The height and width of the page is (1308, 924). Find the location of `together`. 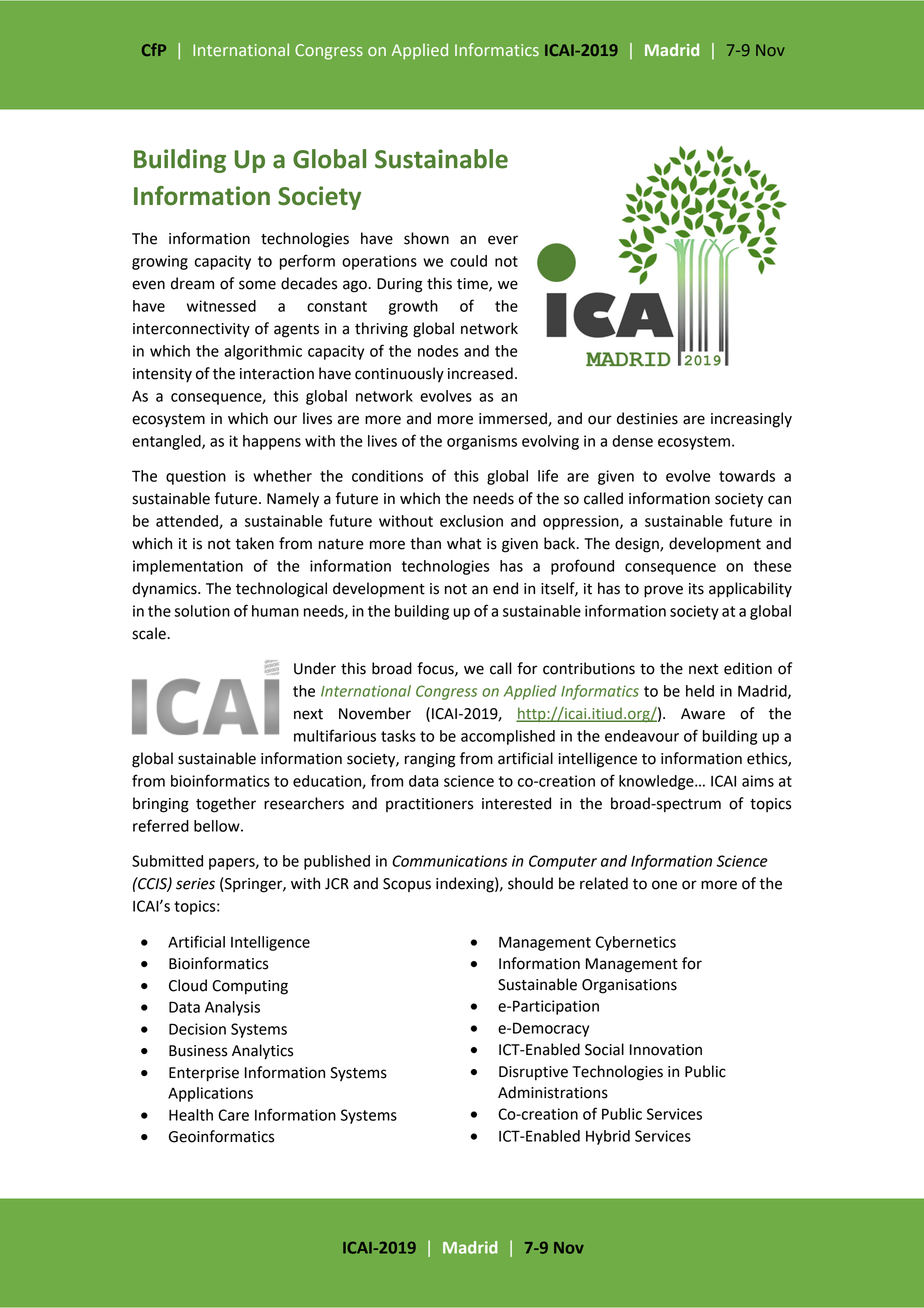

together is located at coordinates (226, 805).
